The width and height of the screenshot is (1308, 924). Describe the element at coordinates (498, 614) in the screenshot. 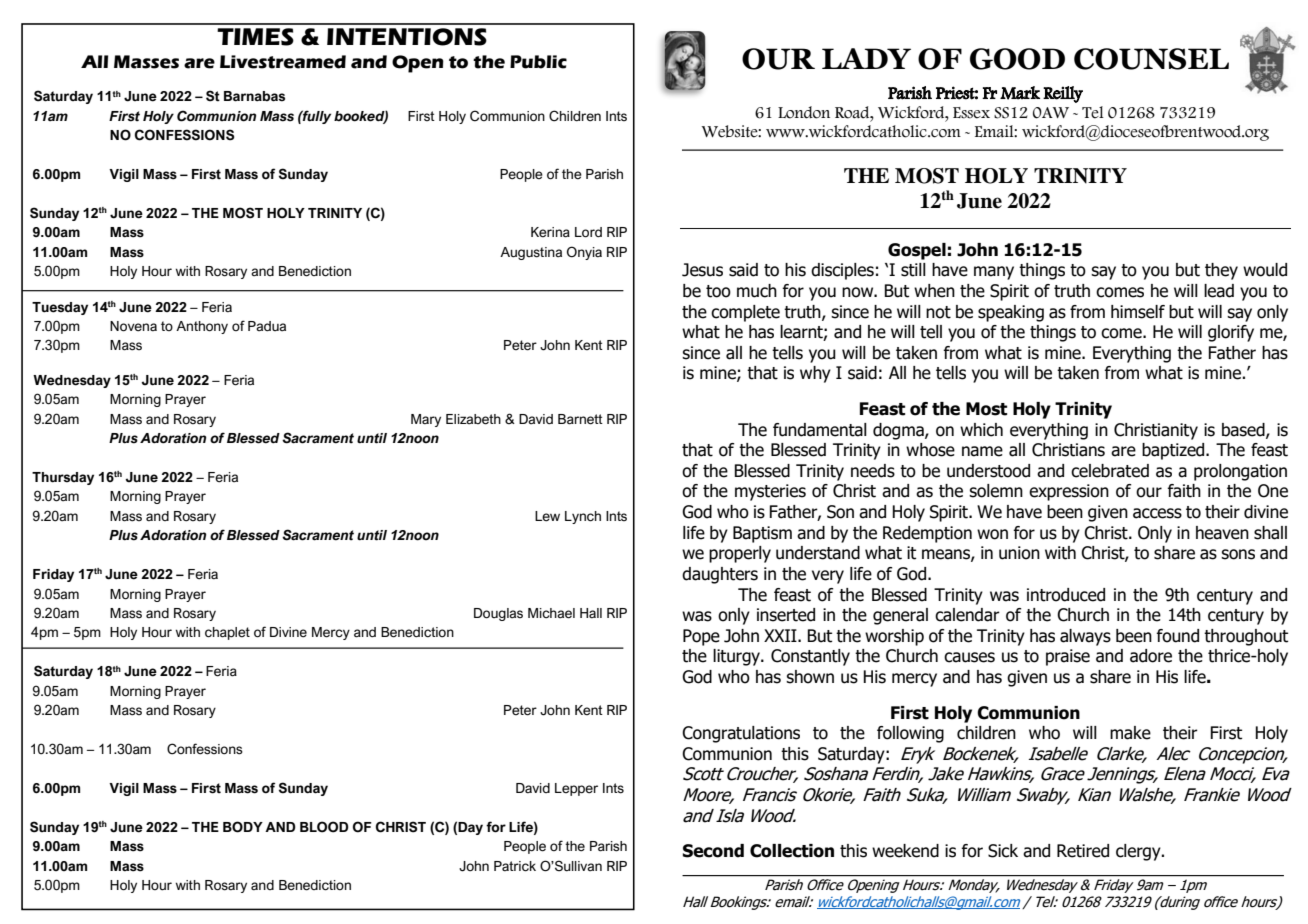

I see `Douglas` at that location.
